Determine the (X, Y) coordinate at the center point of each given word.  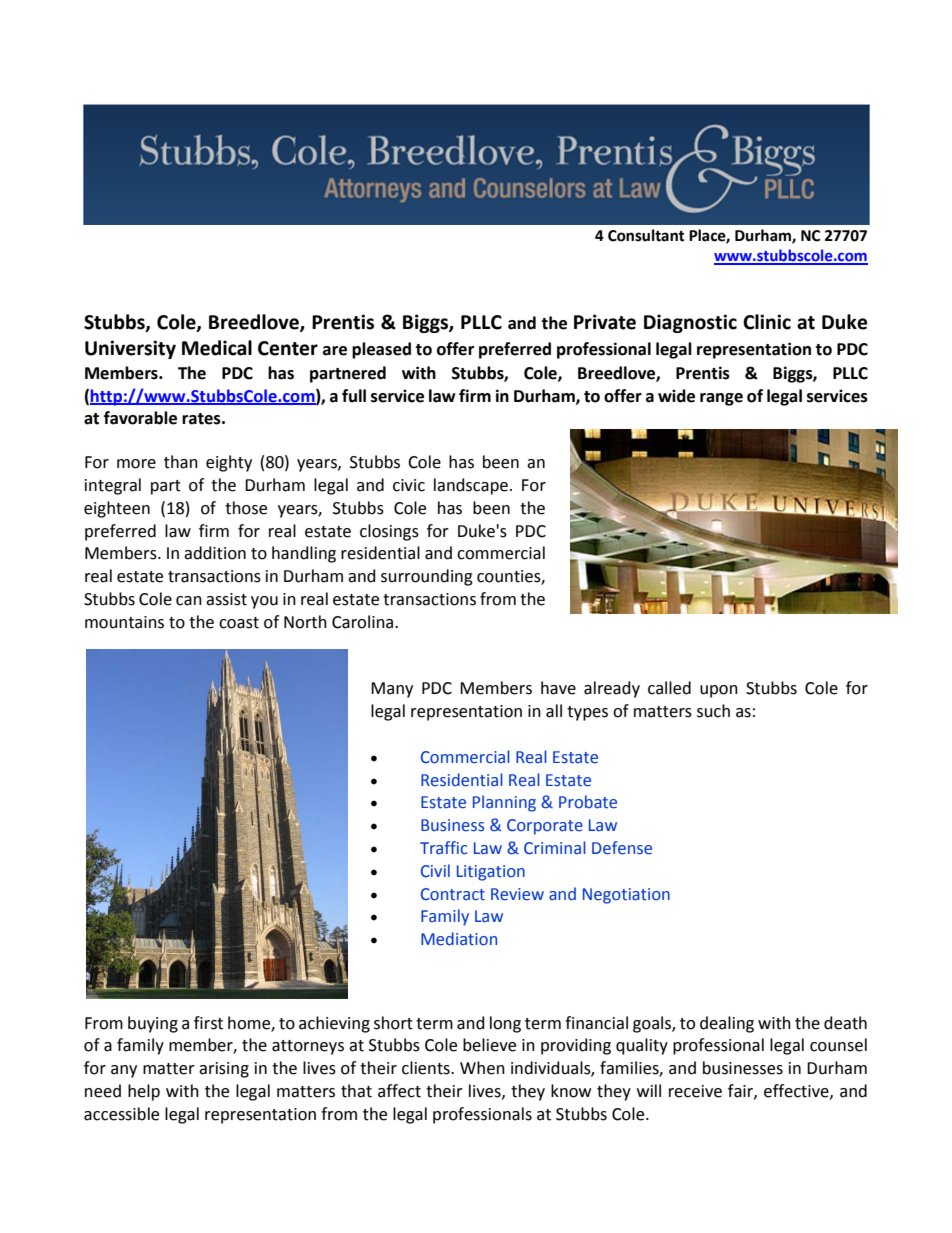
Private (605, 322)
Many (392, 690)
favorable (140, 418)
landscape (471, 486)
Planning (504, 803)
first (208, 1023)
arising (224, 1070)
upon (719, 691)
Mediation (459, 939)
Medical (217, 348)
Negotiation (626, 896)
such (713, 711)
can (189, 601)
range (721, 399)
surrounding (427, 577)
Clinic (767, 322)
